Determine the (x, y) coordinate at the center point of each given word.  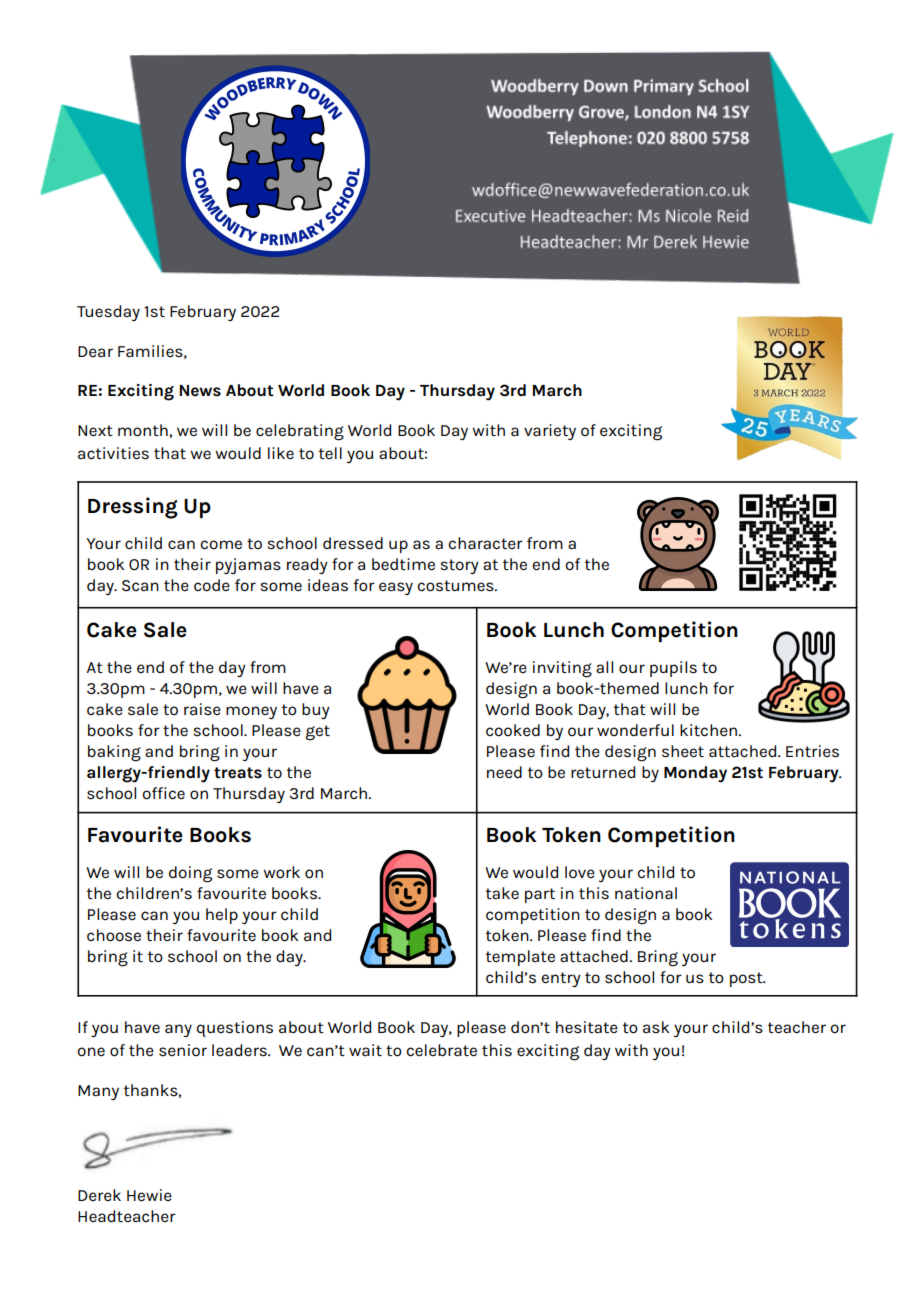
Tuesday (108, 313)
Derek (99, 1195)
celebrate (441, 1050)
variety (550, 432)
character (485, 543)
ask (656, 1027)
